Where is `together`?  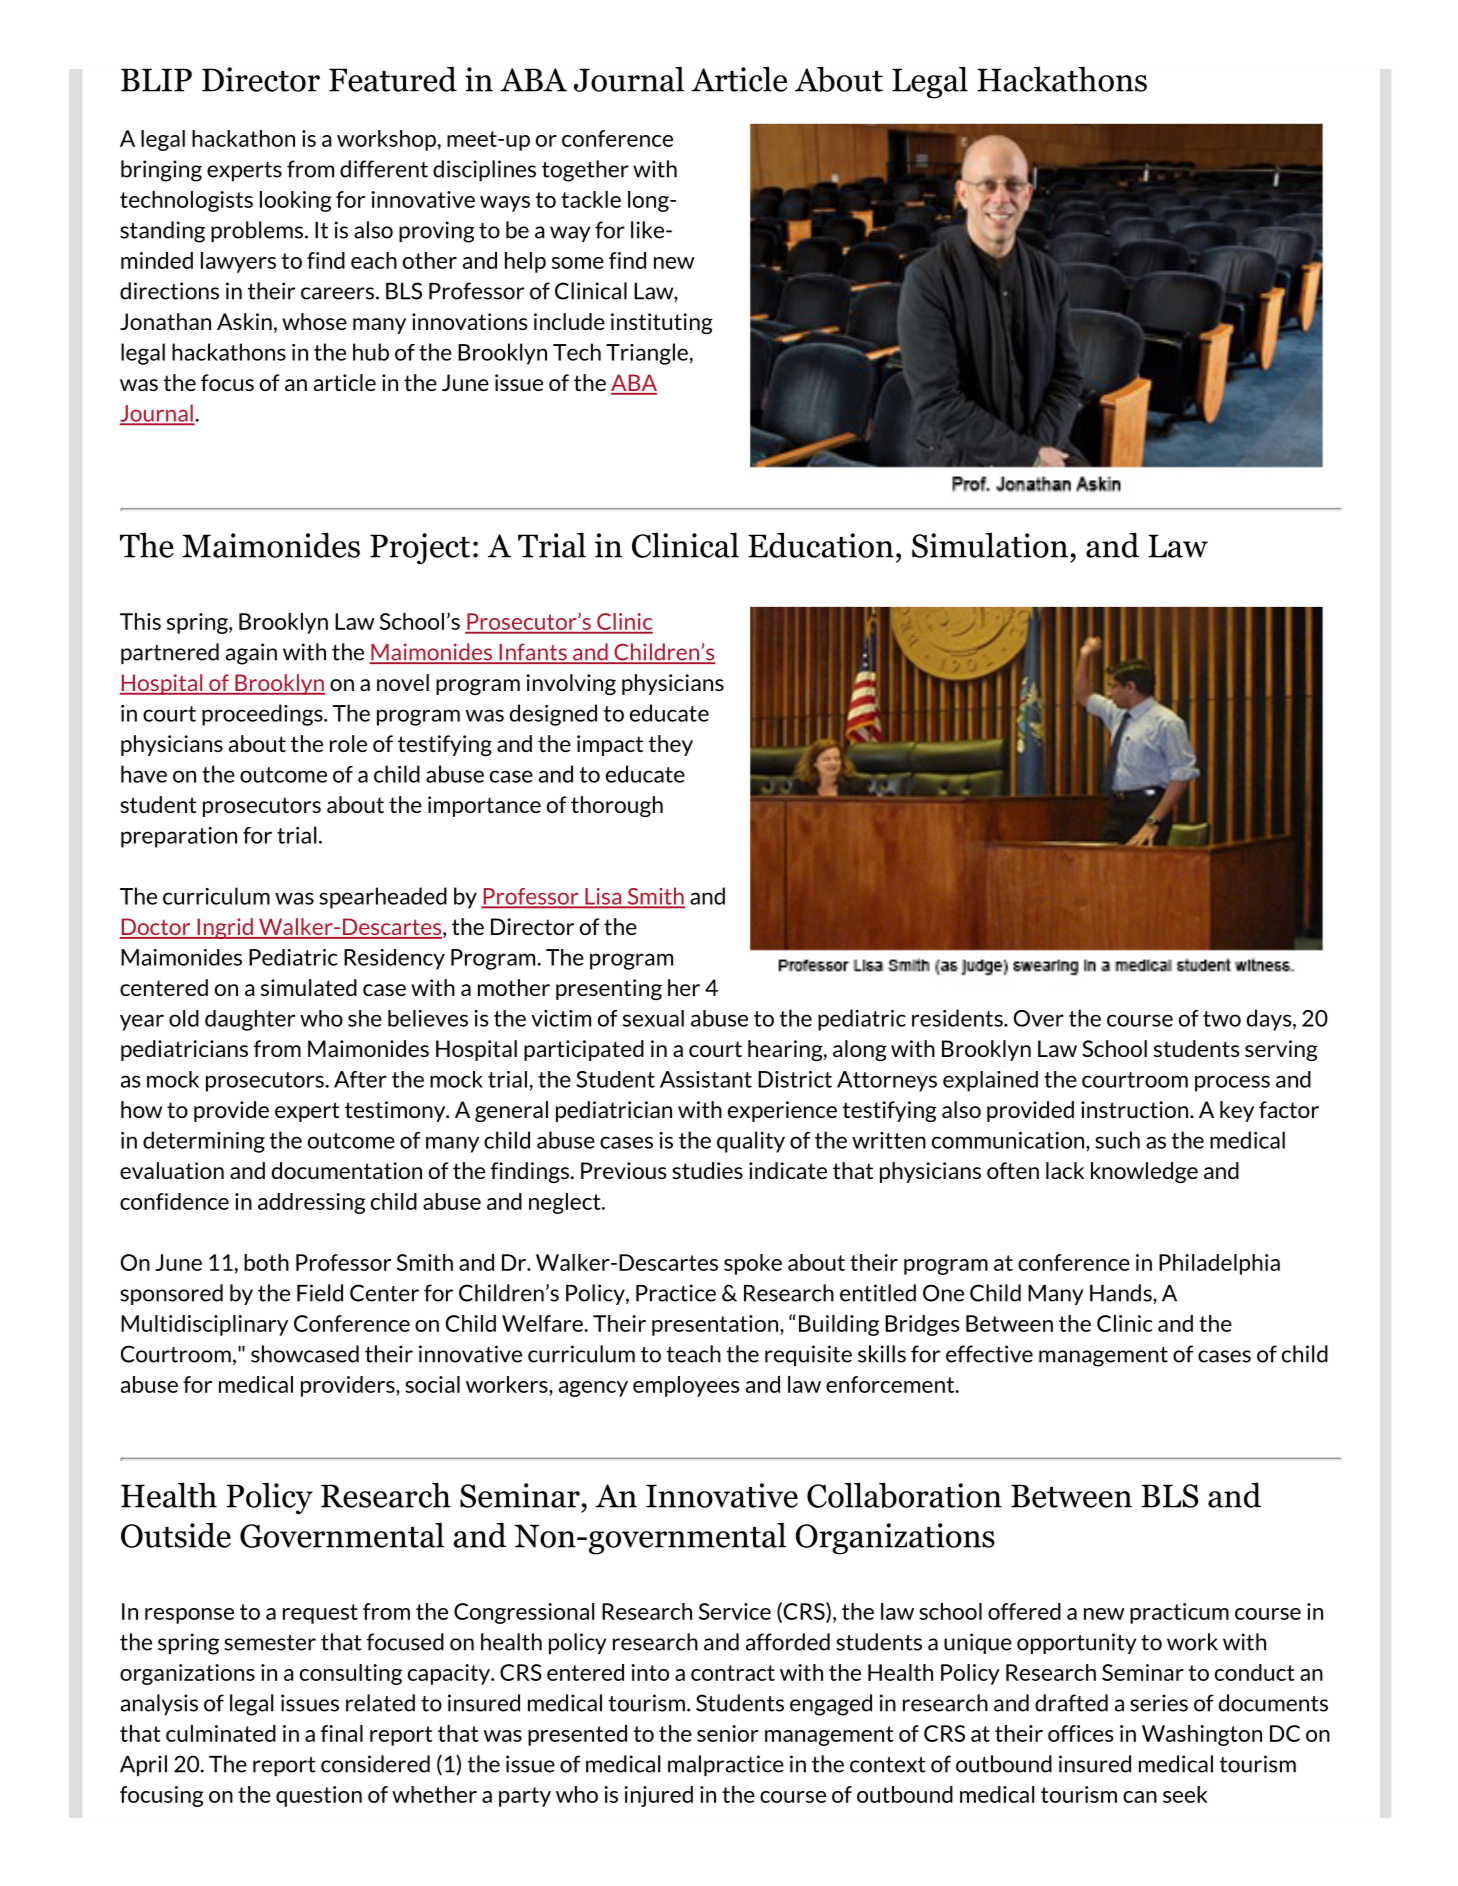 together is located at coordinates (585, 171).
